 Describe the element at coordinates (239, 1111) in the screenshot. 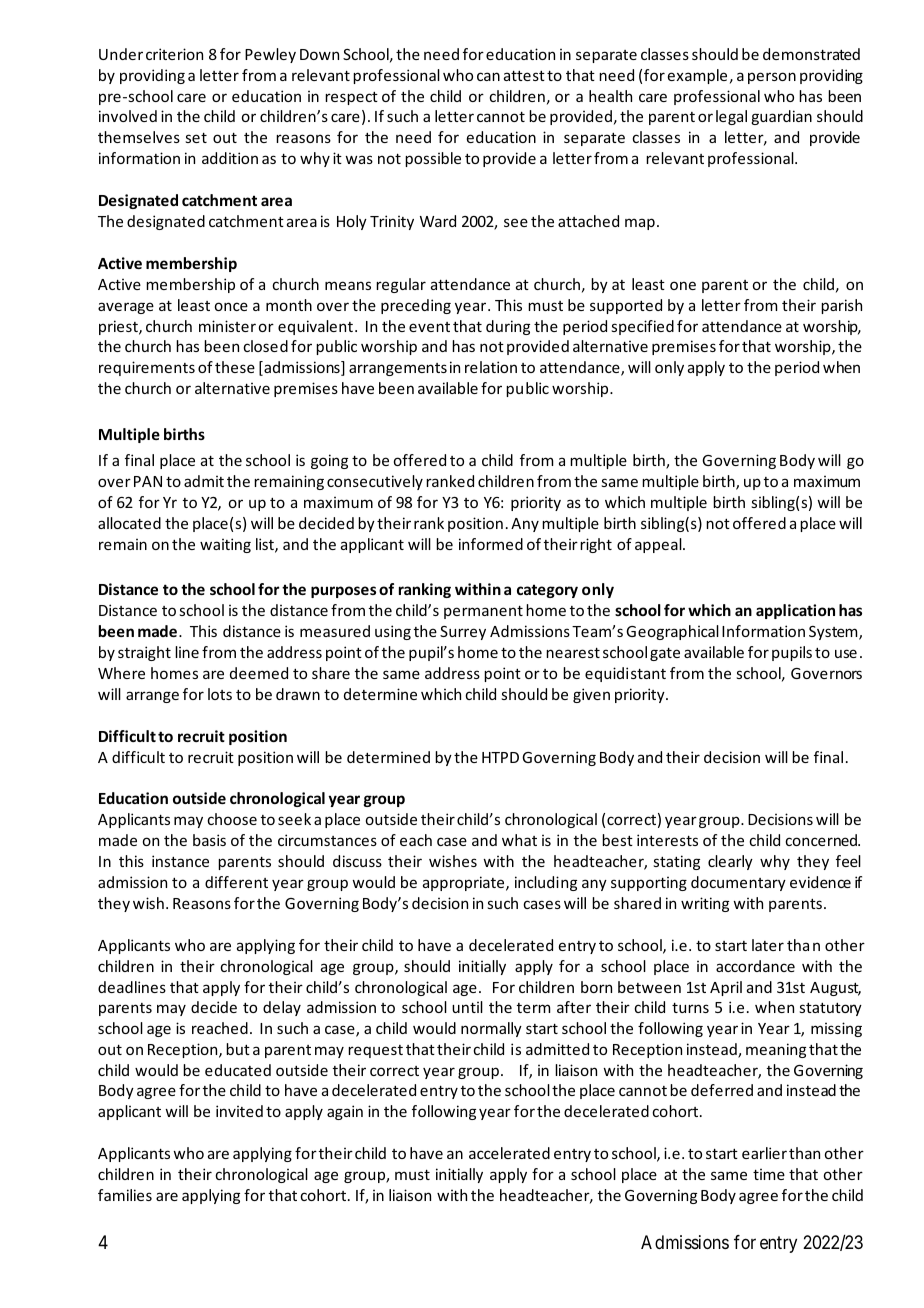

I see `invited` at that location.
